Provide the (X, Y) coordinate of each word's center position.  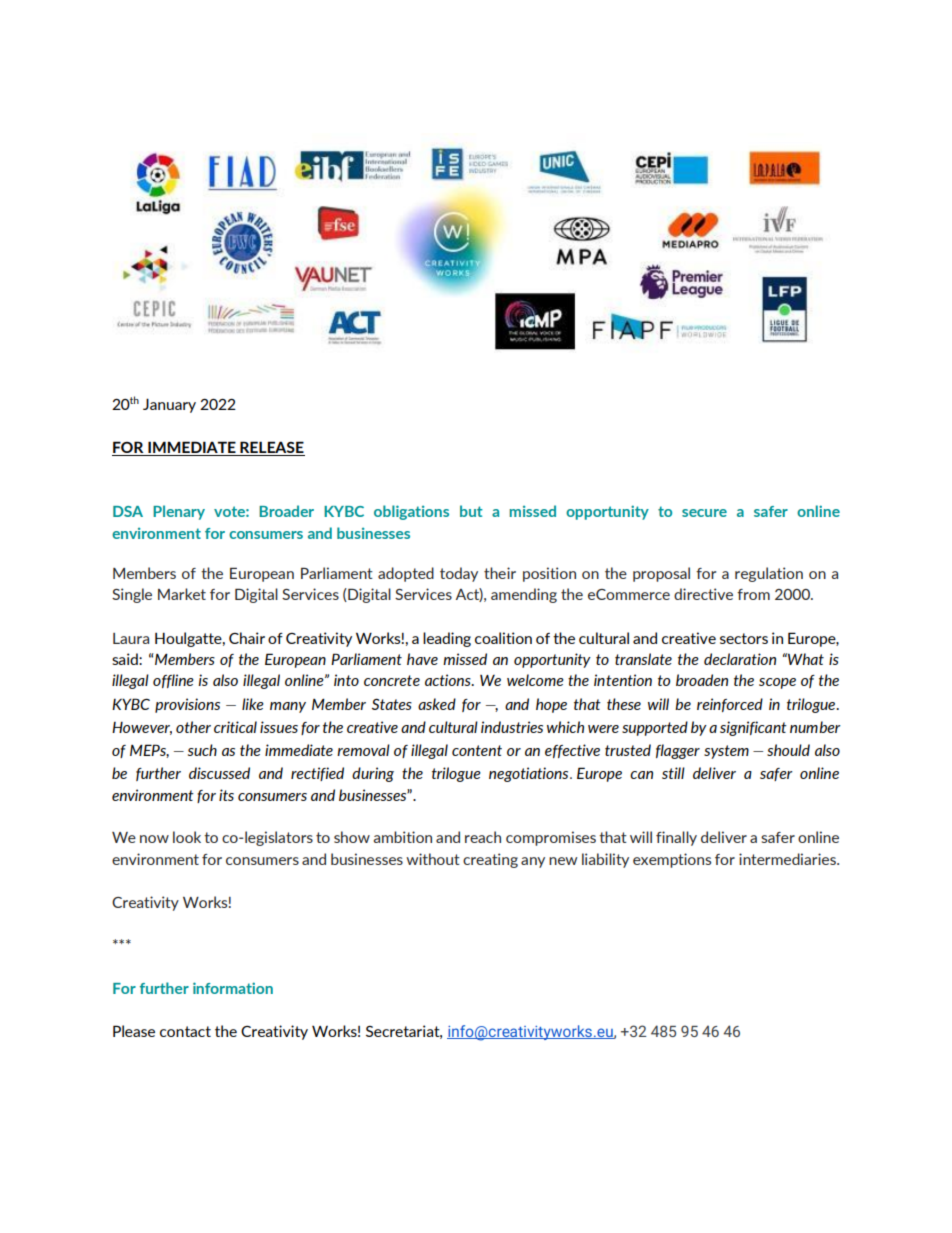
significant (753, 728)
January (169, 405)
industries (512, 727)
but (471, 511)
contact (185, 1031)
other (193, 727)
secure (704, 513)
